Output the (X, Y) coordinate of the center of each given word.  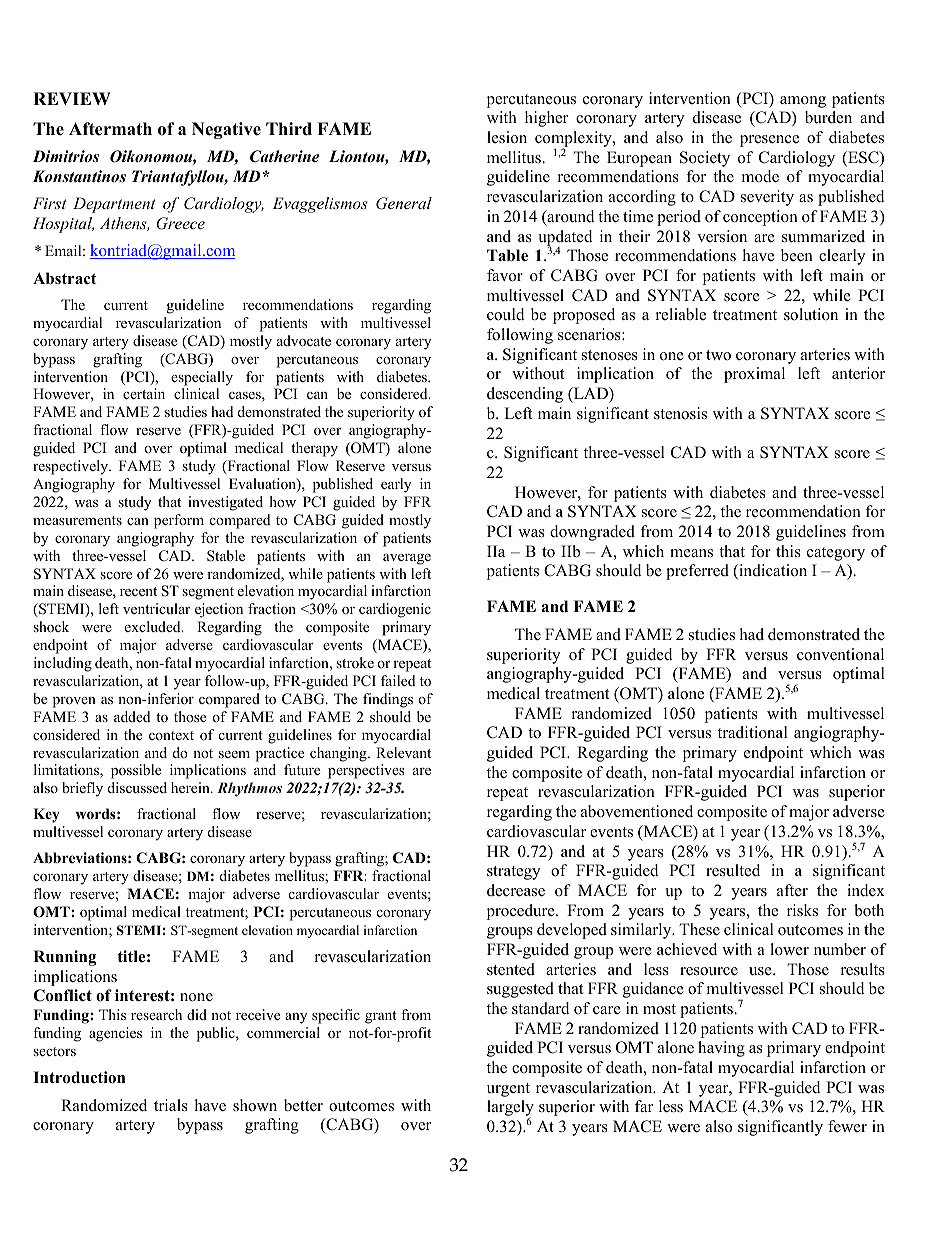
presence (769, 141)
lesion (507, 137)
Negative (226, 130)
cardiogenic (395, 610)
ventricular (156, 608)
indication (772, 571)
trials (171, 1105)
